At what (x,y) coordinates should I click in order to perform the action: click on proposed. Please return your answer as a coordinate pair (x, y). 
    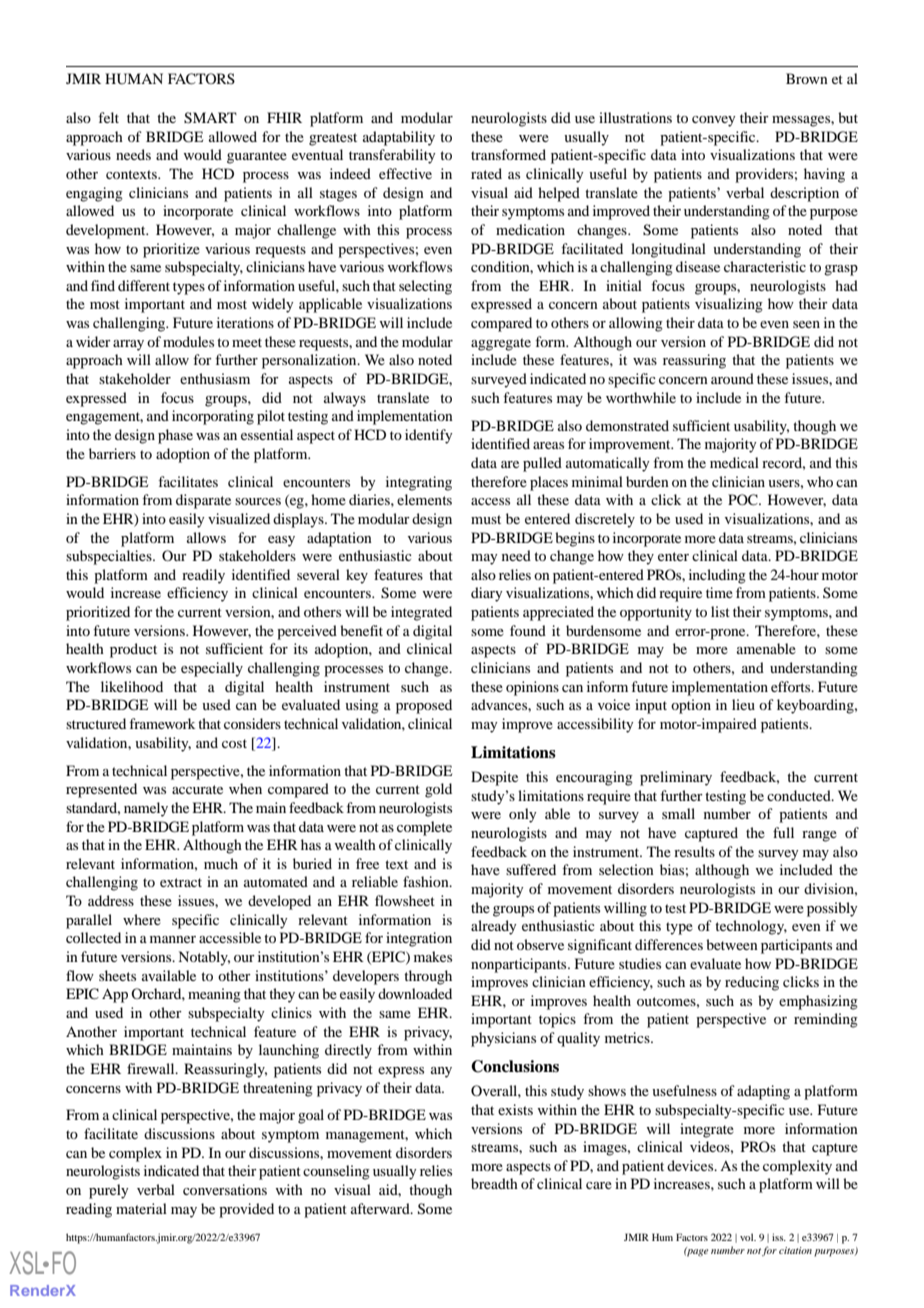
    Looking at the image, I should click on (424, 706).
